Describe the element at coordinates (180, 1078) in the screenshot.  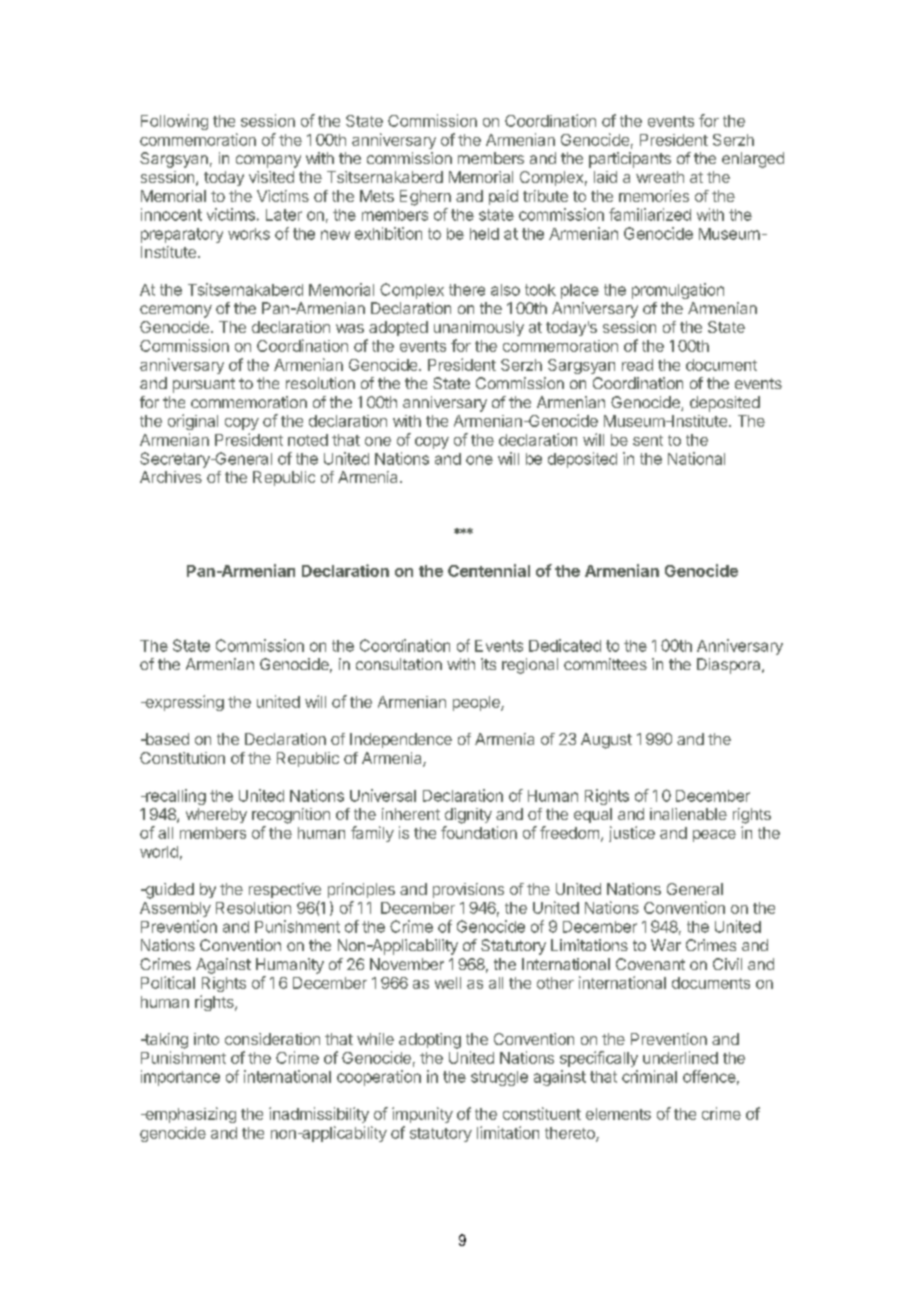
I see `importance` at that location.
